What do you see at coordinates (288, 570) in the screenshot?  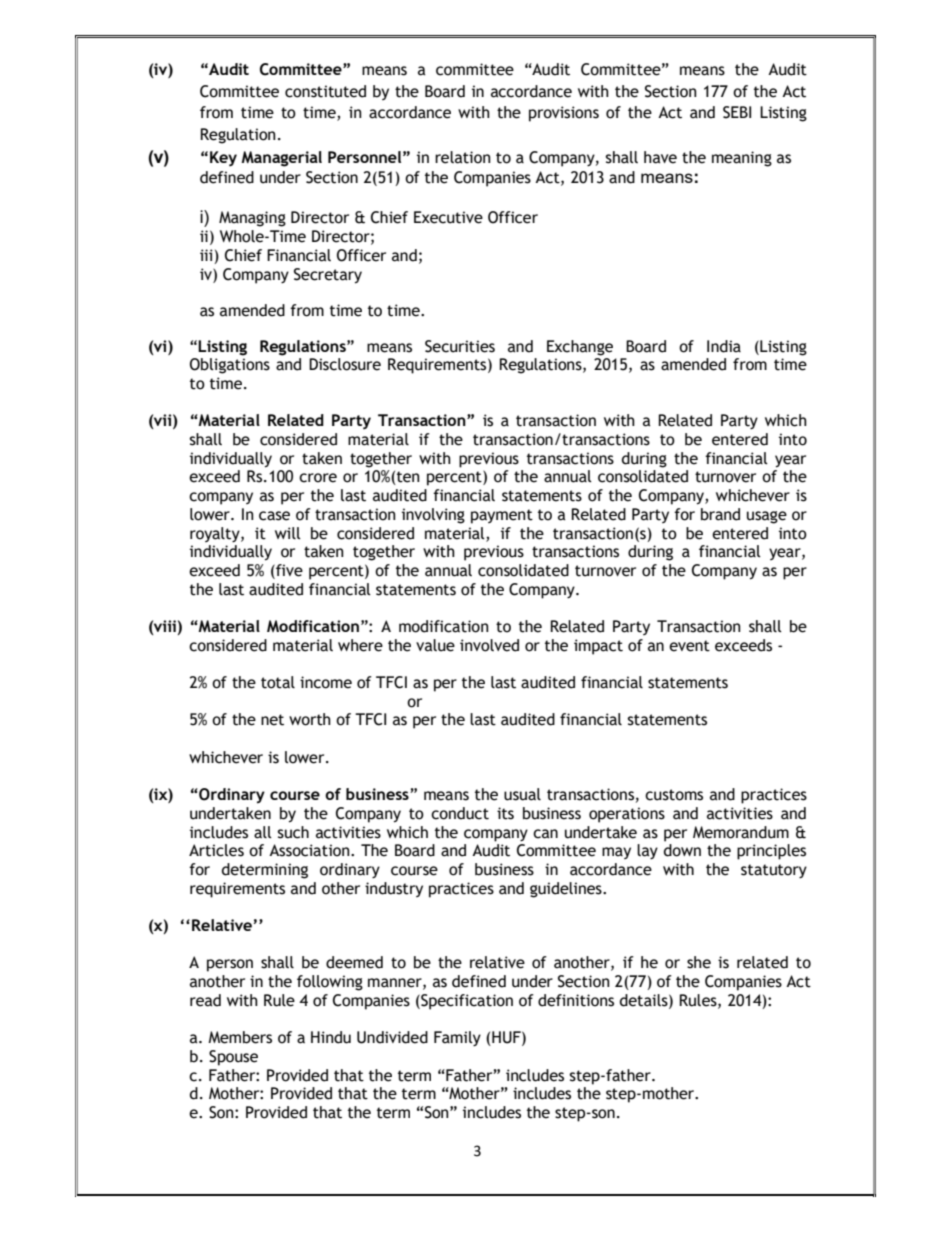 I see `five` at bounding box center [288, 570].
